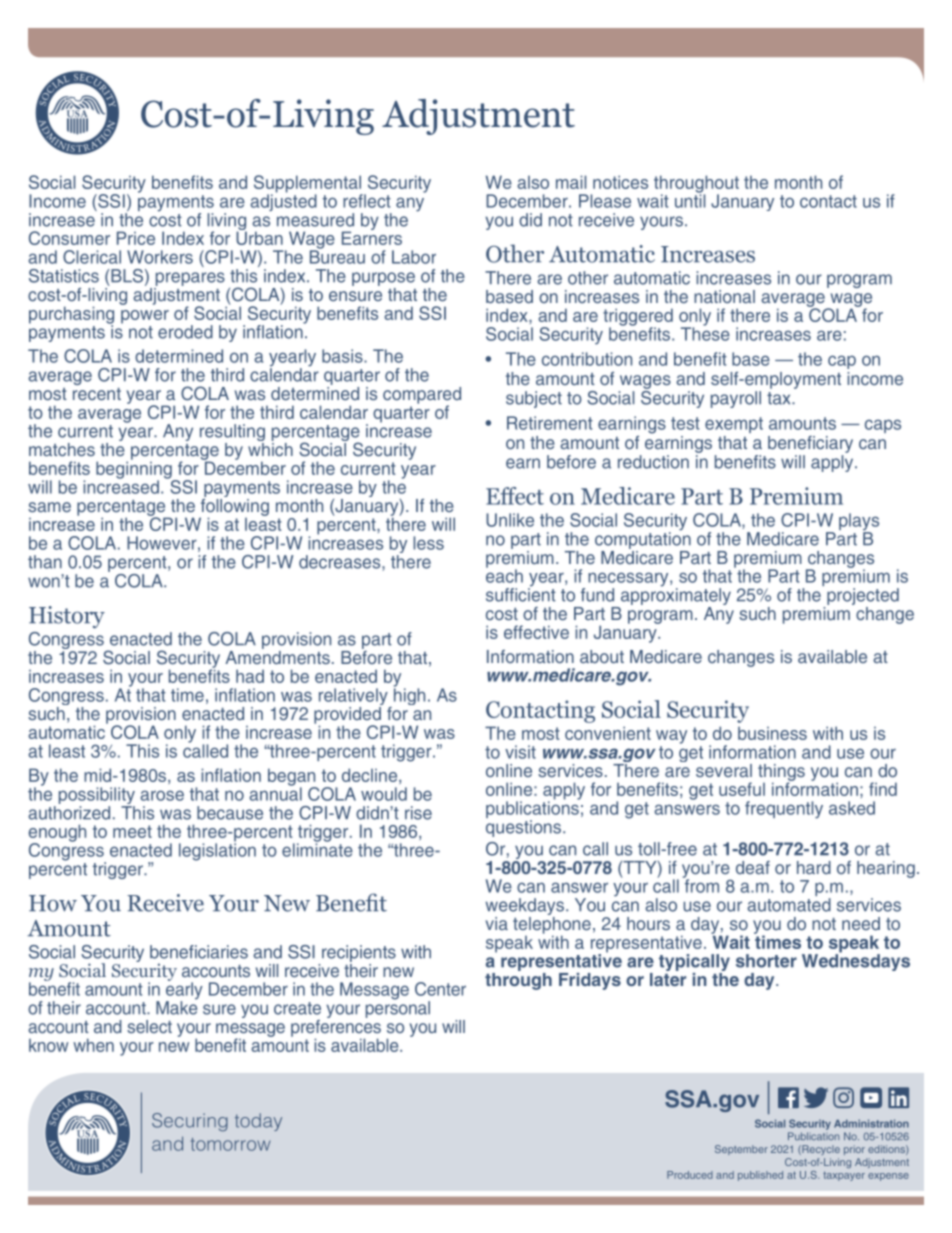 The height and width of the screenshot is (1233, 952). I want to click on meet, so click(132, 831).
